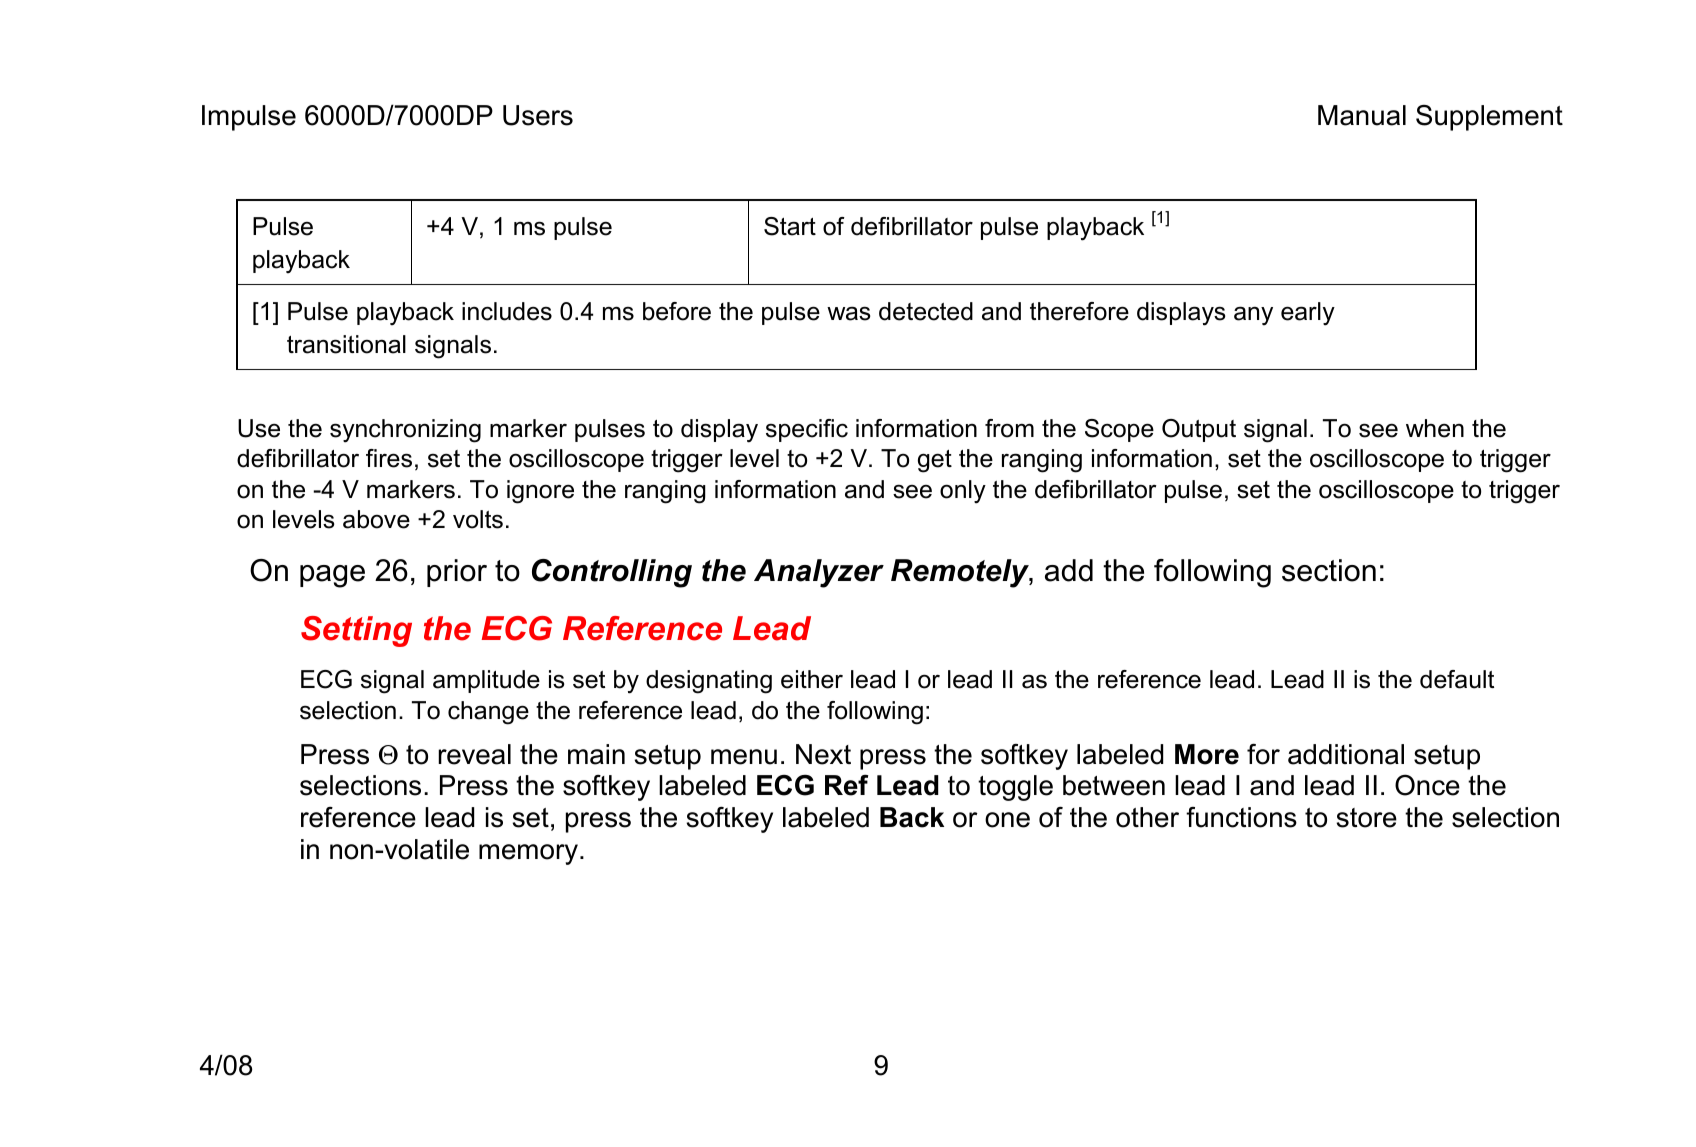 This page has height=1147, width=1696. I want to click on Manual, so click(1362, 115).
